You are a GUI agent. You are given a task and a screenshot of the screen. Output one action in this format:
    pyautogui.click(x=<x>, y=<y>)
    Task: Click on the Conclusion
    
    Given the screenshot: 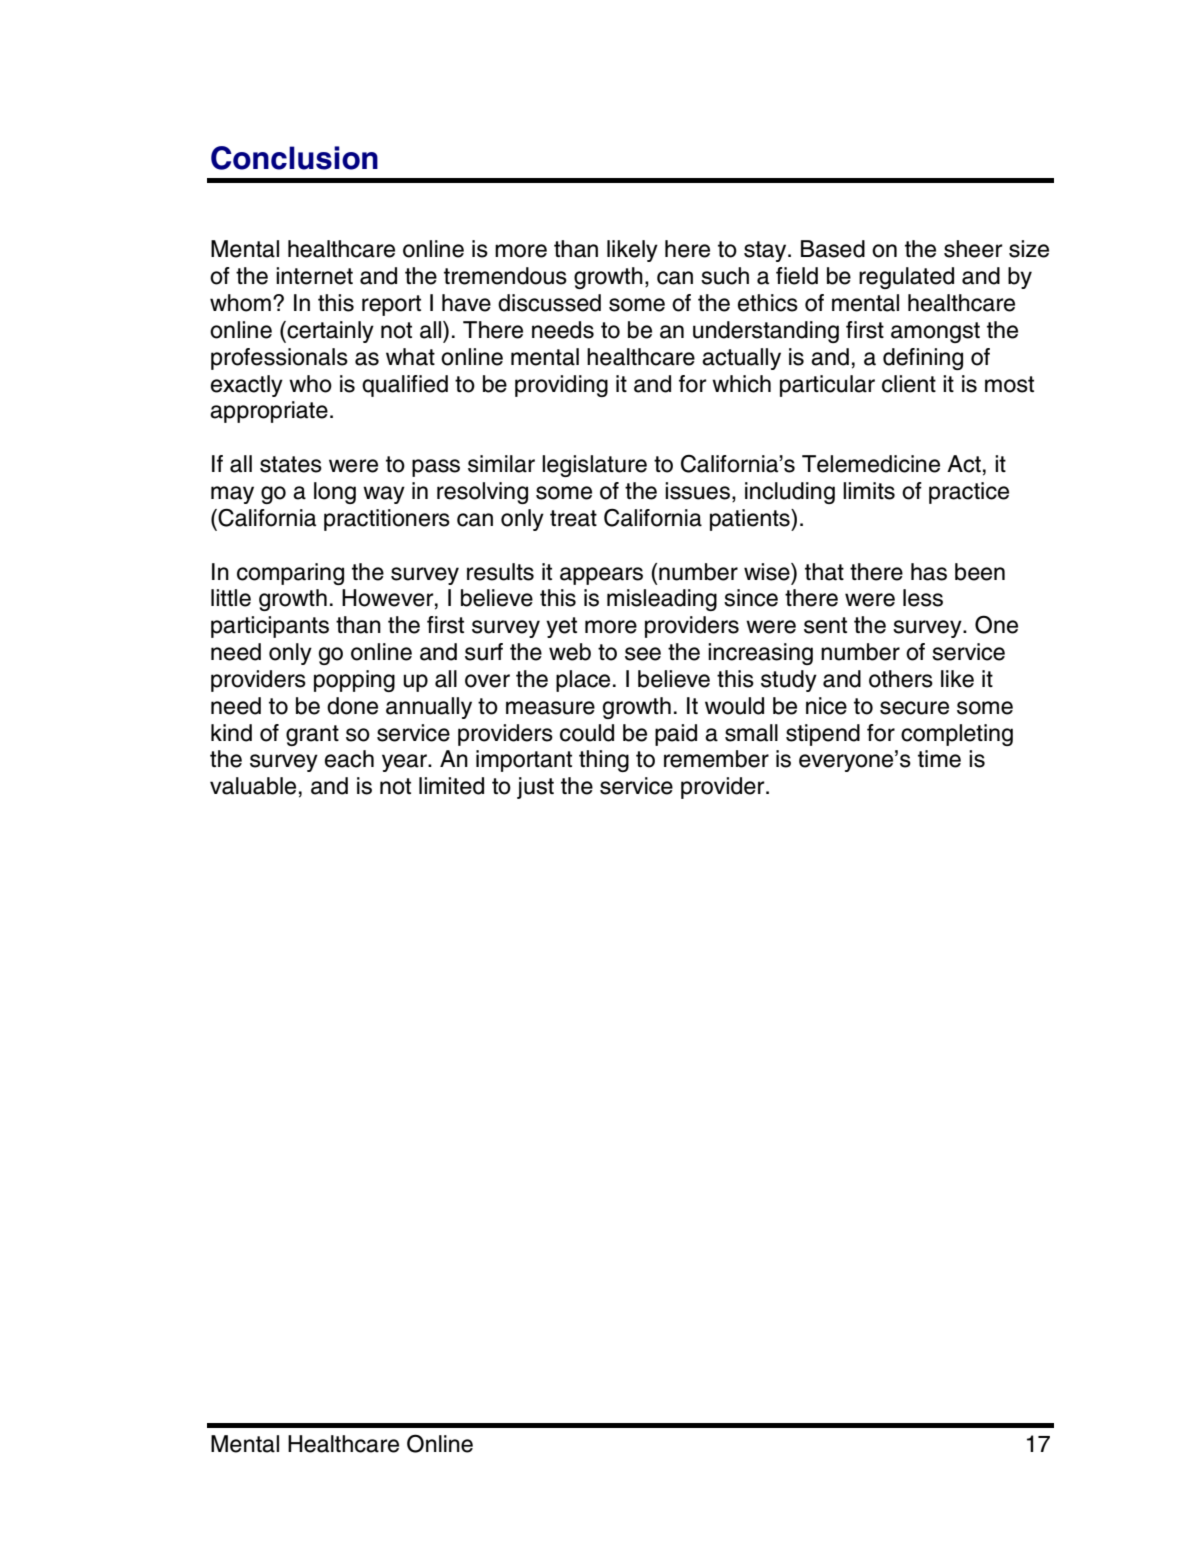 What is the action you would take?
    pyautogui.click(x=294, y=158)
